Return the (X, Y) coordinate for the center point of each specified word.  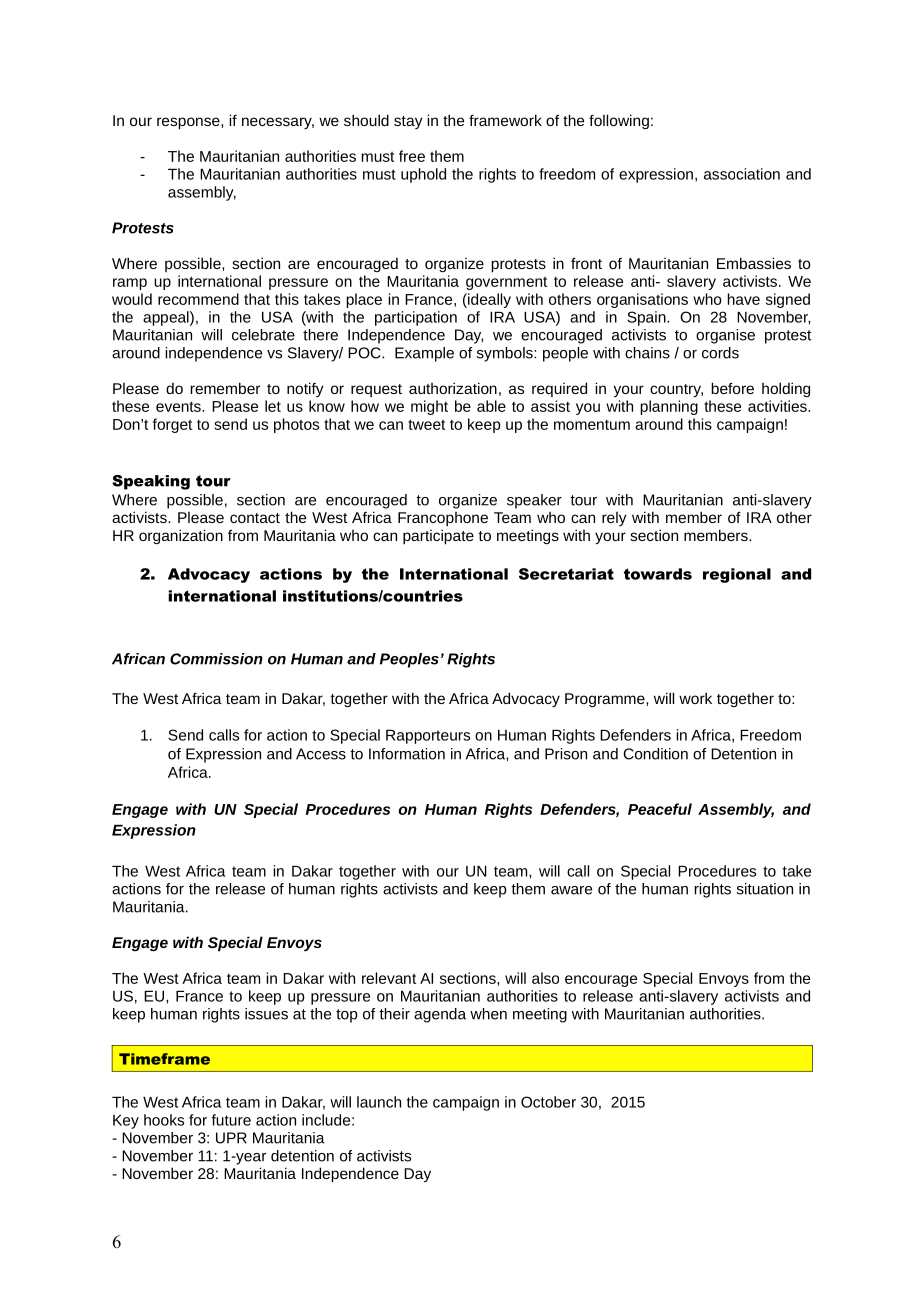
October (548, 1102)
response (189, 123)
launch (379, 1102)
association (742, 174)
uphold (423, 175)
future (231, 1120)
